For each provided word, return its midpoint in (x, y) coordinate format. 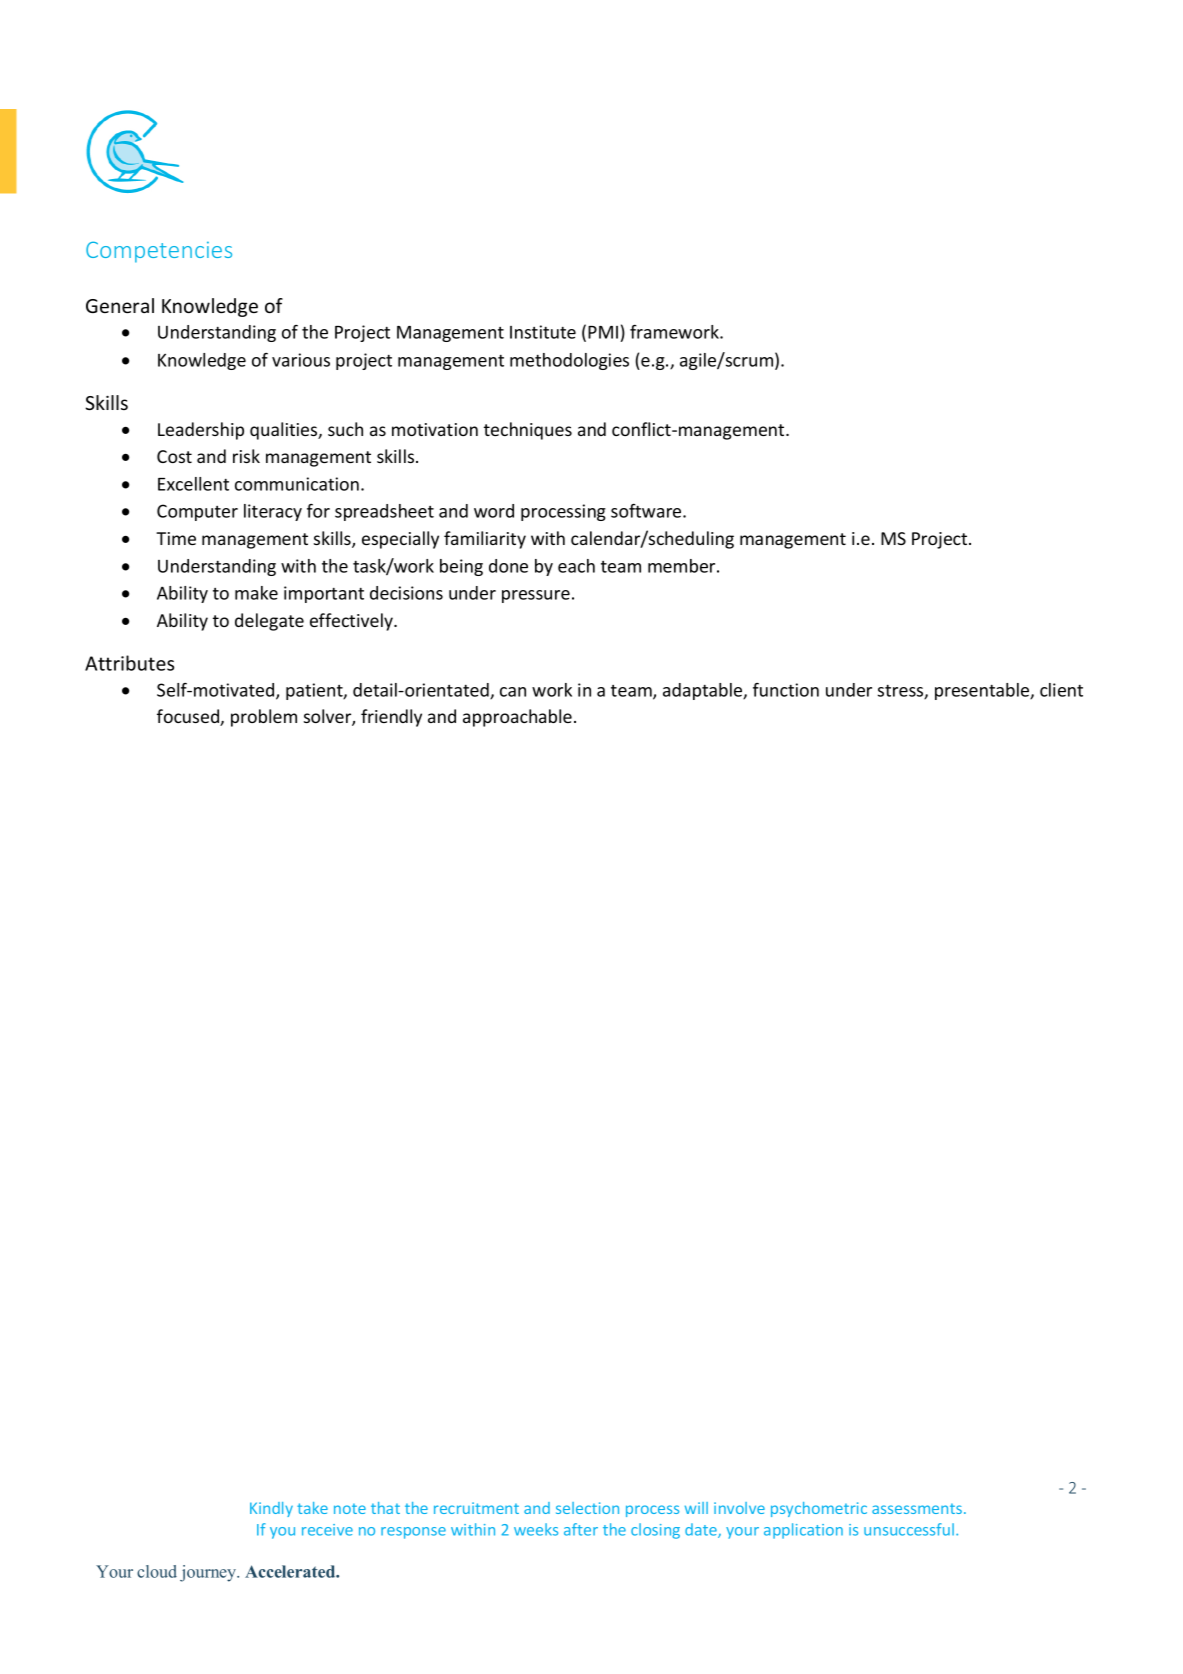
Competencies (159, 252)
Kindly (271, 1509)
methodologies (569, 361)
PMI (603, 332)
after (581, 1529)
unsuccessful (910, 1529)
